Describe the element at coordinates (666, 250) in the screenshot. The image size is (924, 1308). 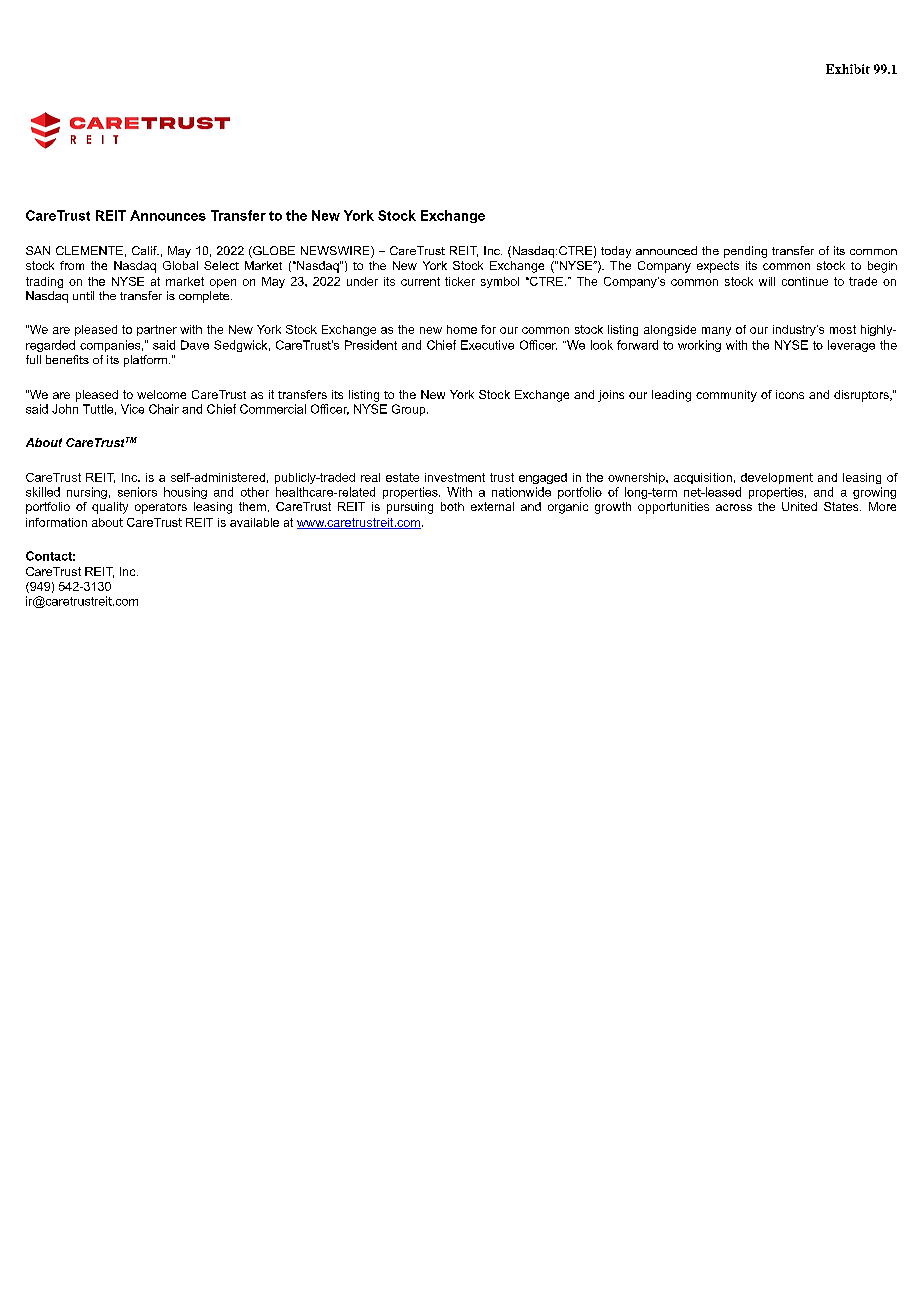
I see `announced` at that location.
